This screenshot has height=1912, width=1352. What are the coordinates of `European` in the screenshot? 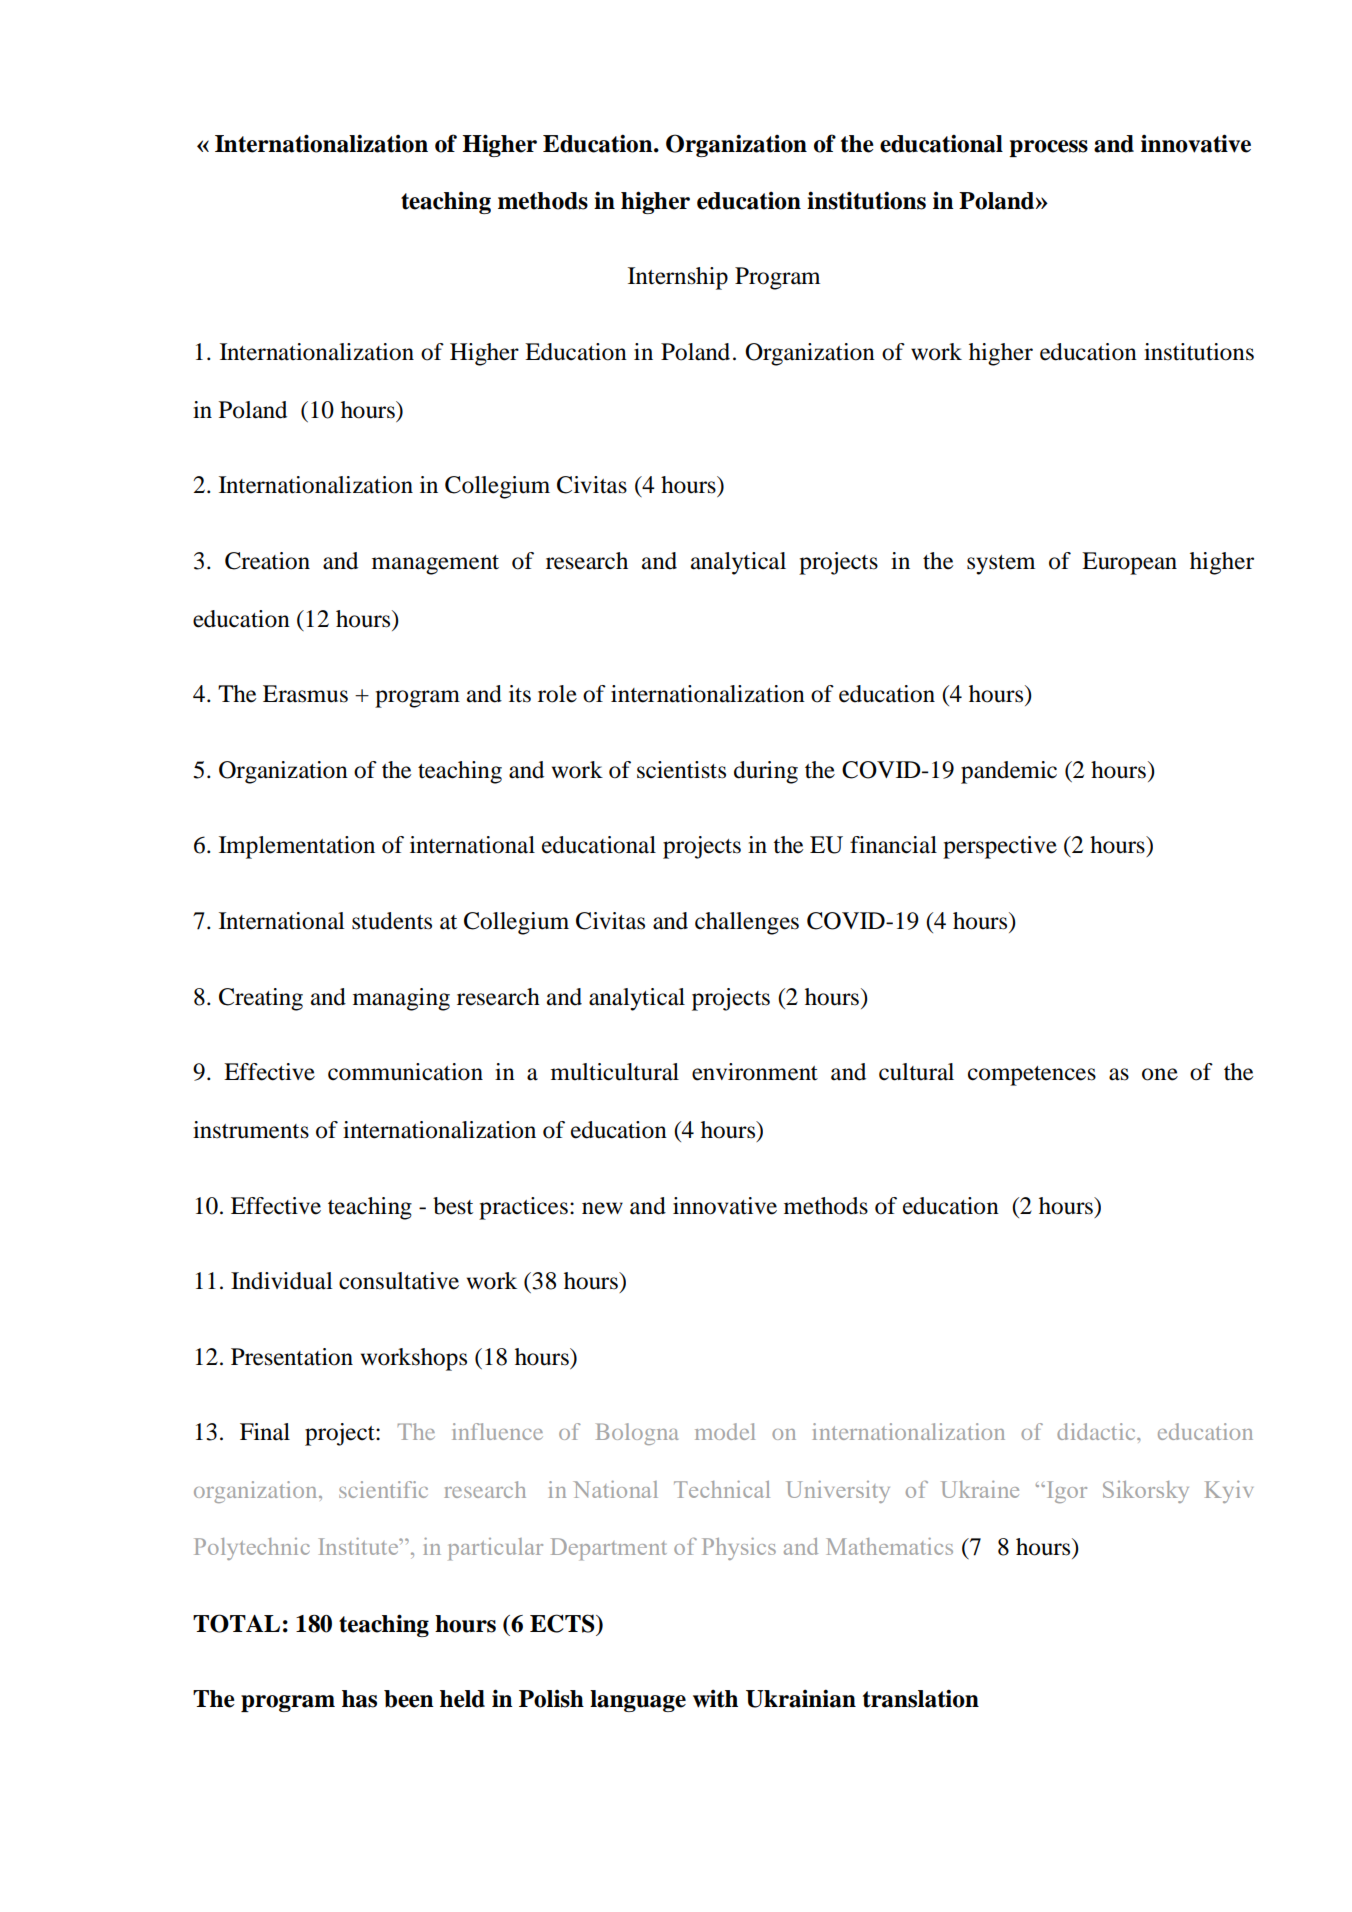 It's located at (1129, 563).
